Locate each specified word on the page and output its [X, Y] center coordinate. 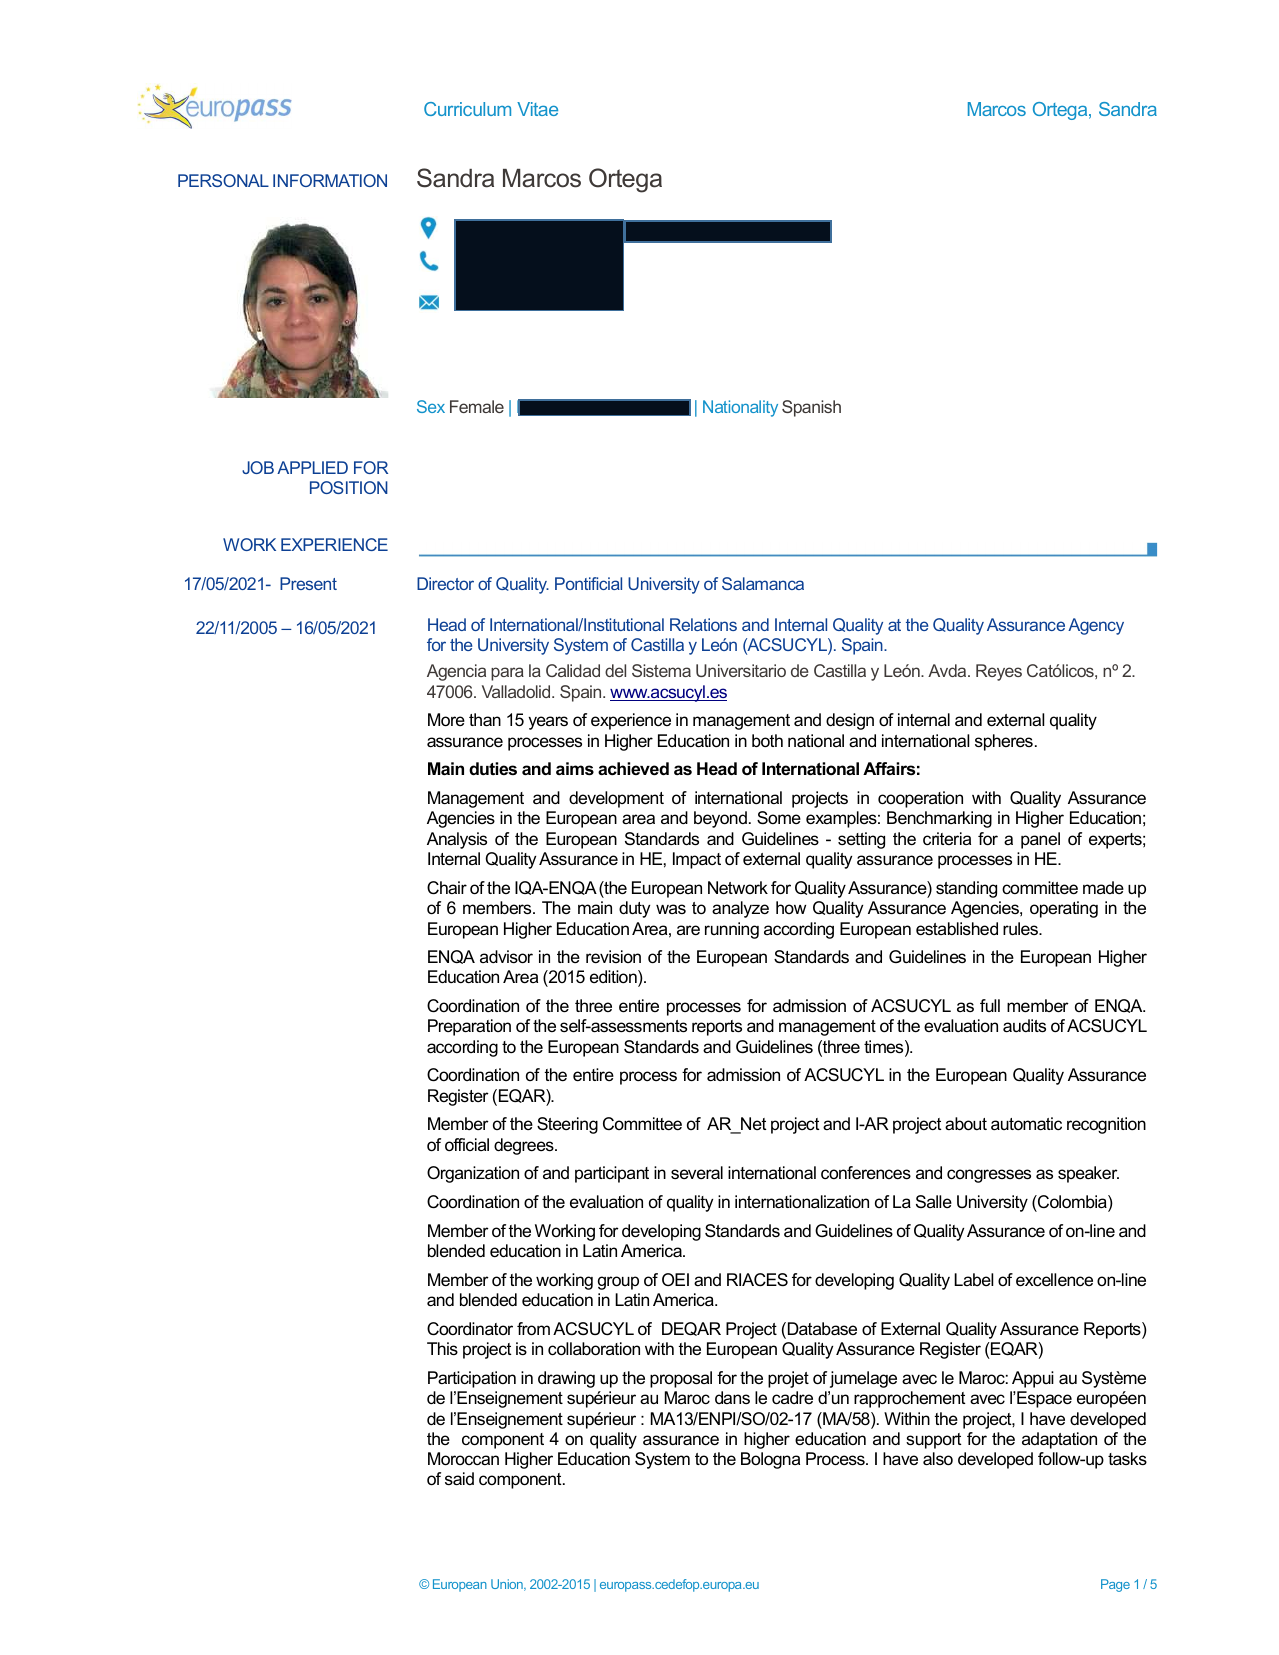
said [459, 1478]
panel [1040, 840]
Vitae [537, 109]
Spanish [811, 408]
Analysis [457, 840]
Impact [697, 860]
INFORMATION [330, 180]
